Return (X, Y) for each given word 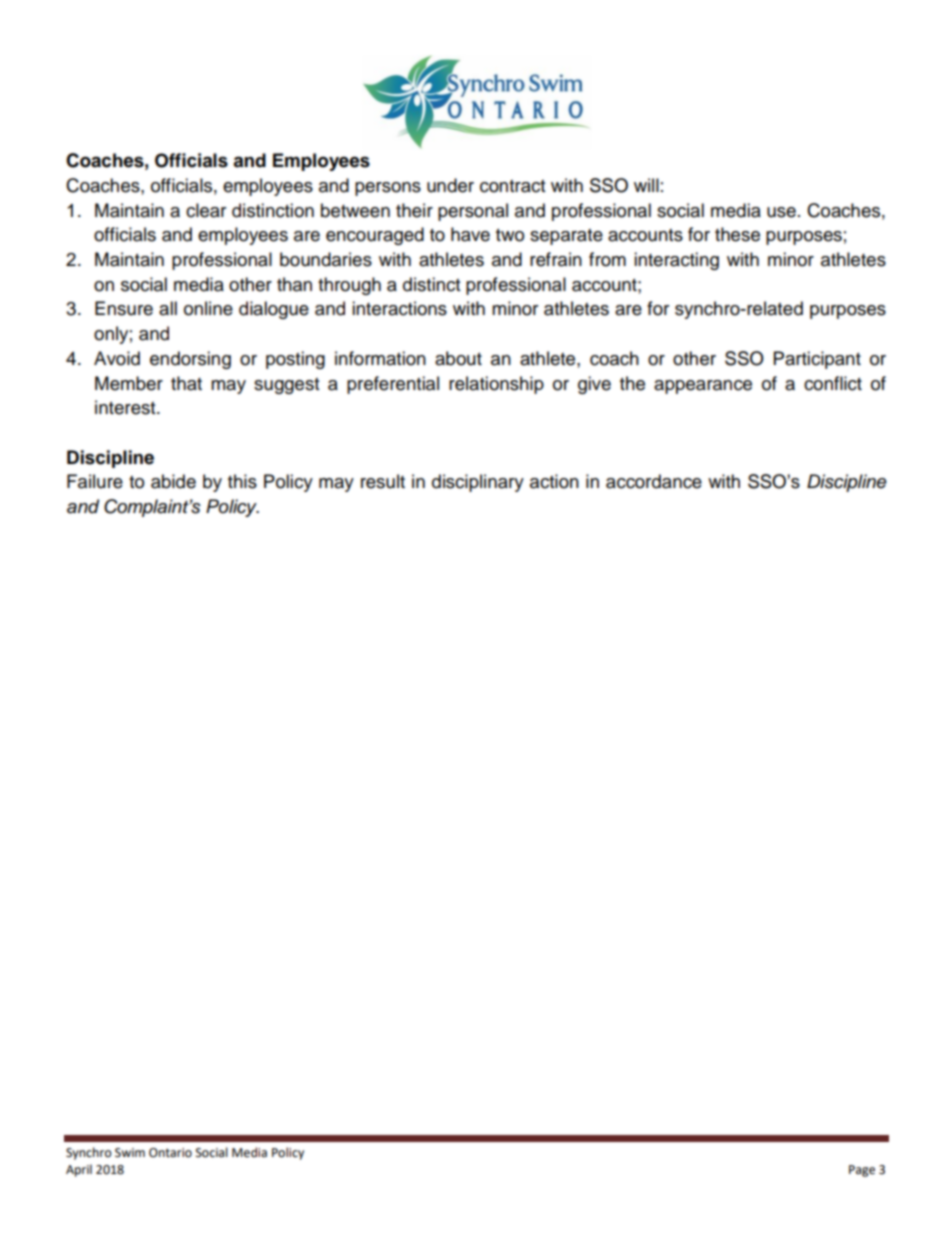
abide (173, 481)
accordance (654, 481)
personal (473, 212)
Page (862, 1171)
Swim (130, 1153)
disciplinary (478, 483)
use (781, 212)
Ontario (170, 1153)
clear (206, 210)
